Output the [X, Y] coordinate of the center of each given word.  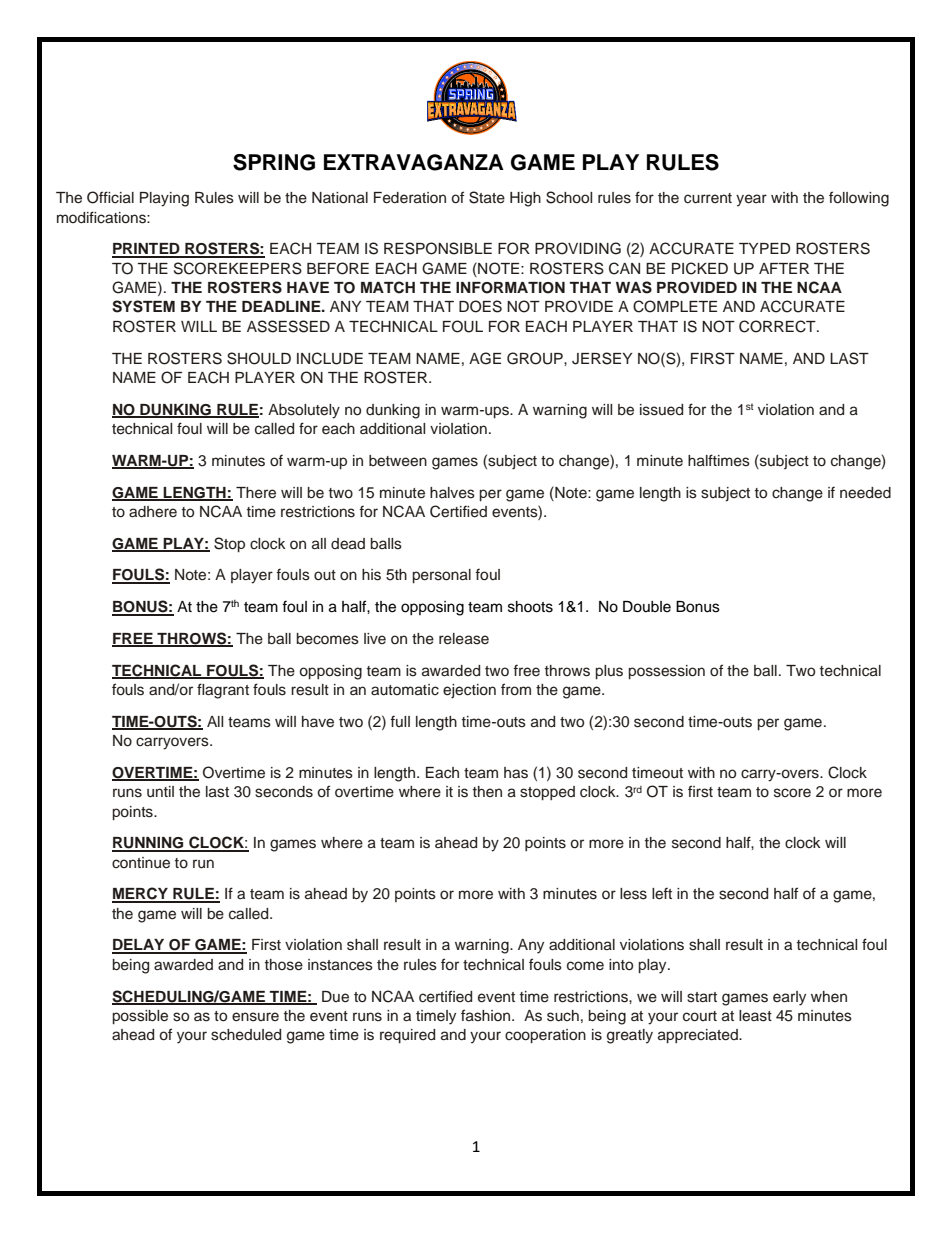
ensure [255, 1017]
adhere [153, 512]
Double [647, 607]
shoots [530, 607]
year [751, 200]
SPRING [274, 162]
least [755, 1016]
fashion [487, 1015]
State [487, 197]
